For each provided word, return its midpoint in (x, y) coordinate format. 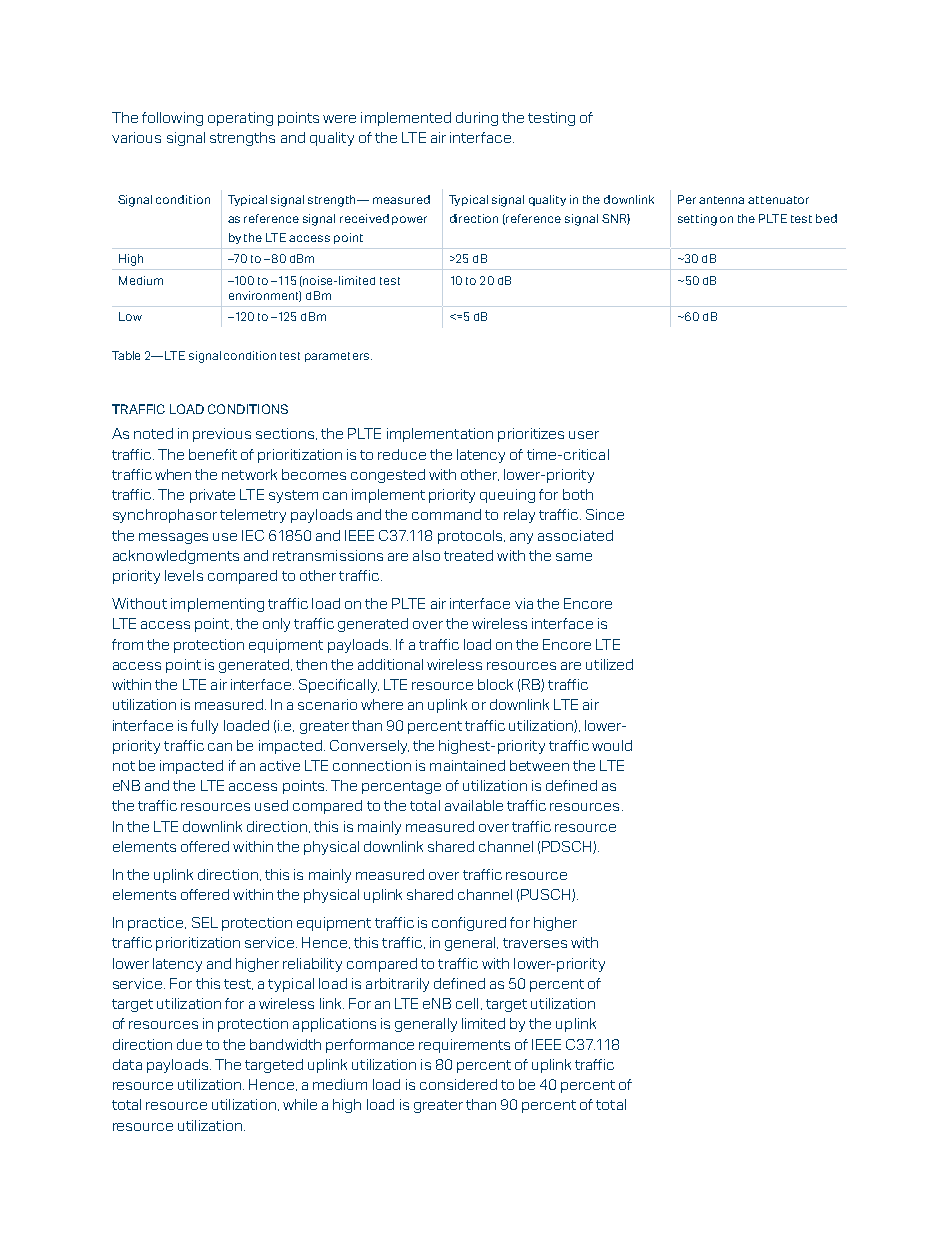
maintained (467, 765)
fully (204, 727)
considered (458, 1084)
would (612, 745)
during (477, 119)
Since (605, 514)
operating (240, 119)
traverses (535, 943)
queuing (507, 496)
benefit (213, 454)
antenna (721, 200)
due (189, 1044)
